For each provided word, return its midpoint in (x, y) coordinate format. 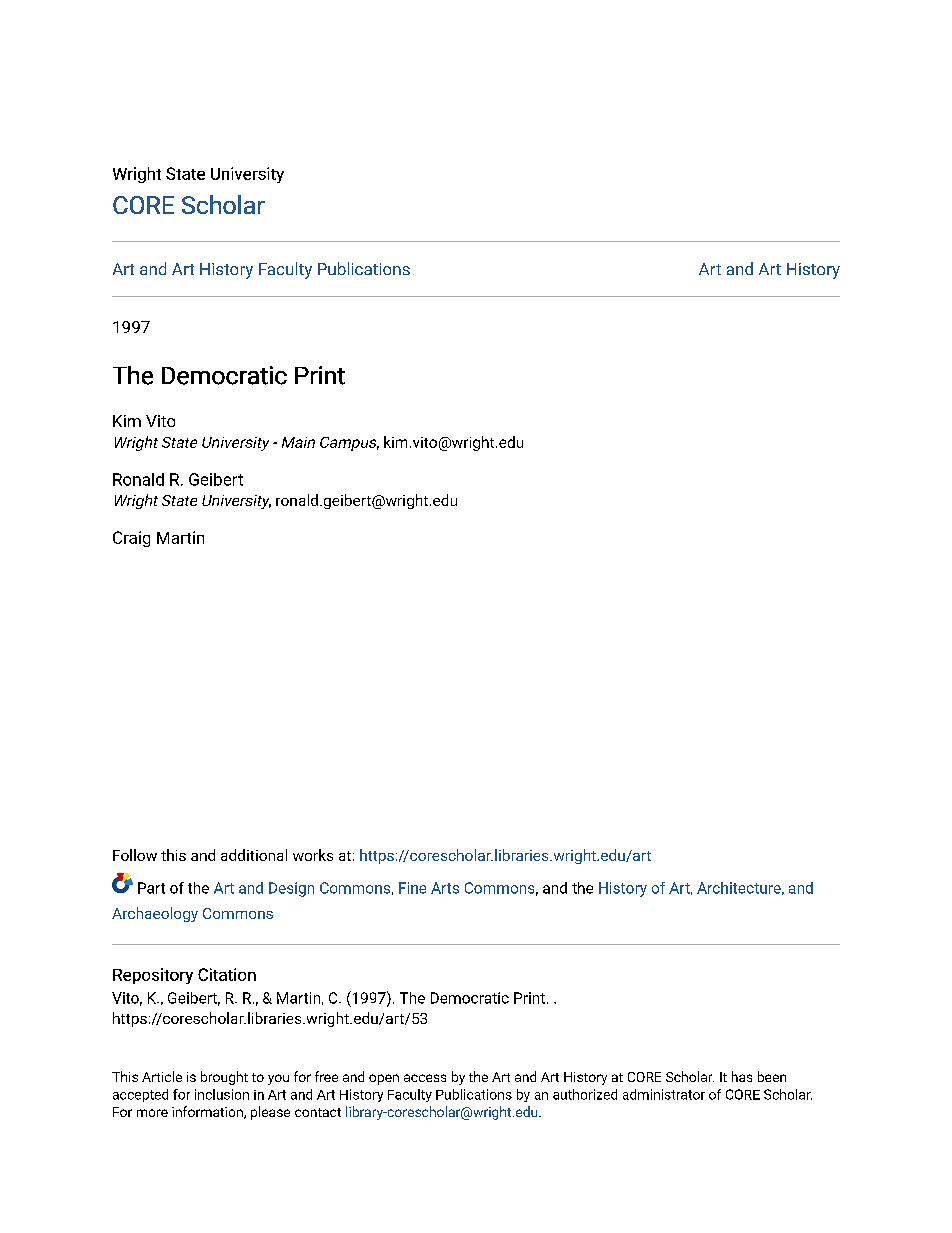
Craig (131, 539)
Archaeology (155, 914)
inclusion (222, 1094)
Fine (412, 888)
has (742, 1076)
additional (254, 855)
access (425, 1078)
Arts (445, 888)
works (313, 855)
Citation (227, 974)
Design (291, 889)
